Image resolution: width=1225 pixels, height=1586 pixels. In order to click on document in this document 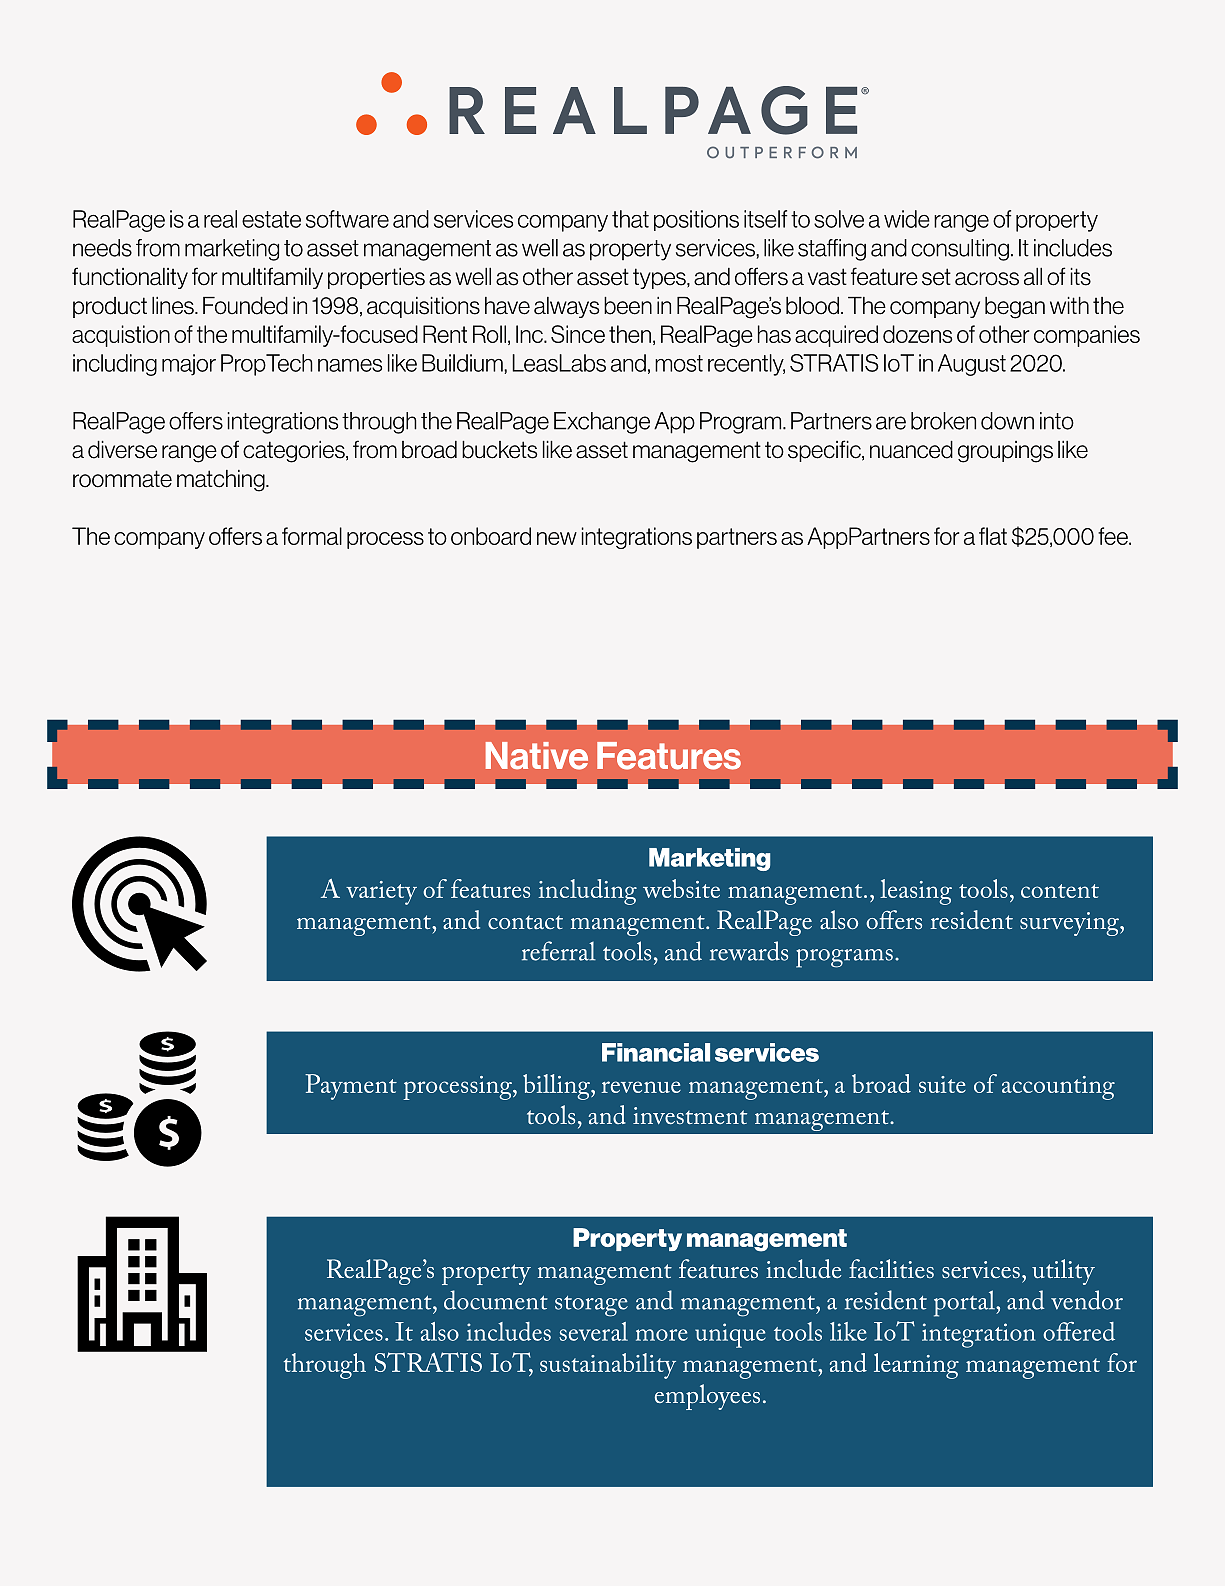, I will do `click(496, 1300)`.
